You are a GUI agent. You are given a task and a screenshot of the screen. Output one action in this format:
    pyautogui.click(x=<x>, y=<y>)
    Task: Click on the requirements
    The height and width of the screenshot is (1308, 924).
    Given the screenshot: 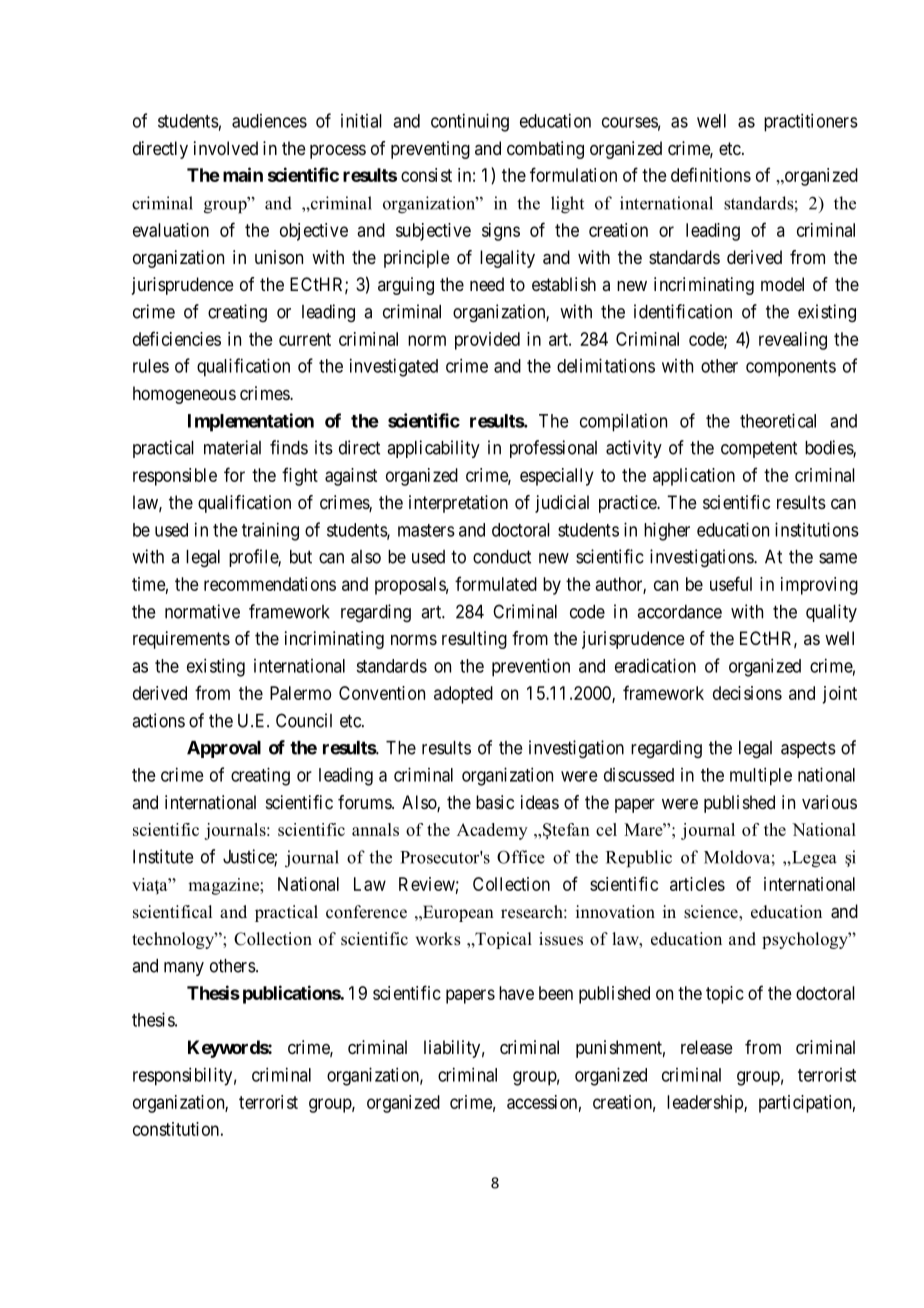 What is the action you would take?
    pyautogui.click(x=181, y=640)
